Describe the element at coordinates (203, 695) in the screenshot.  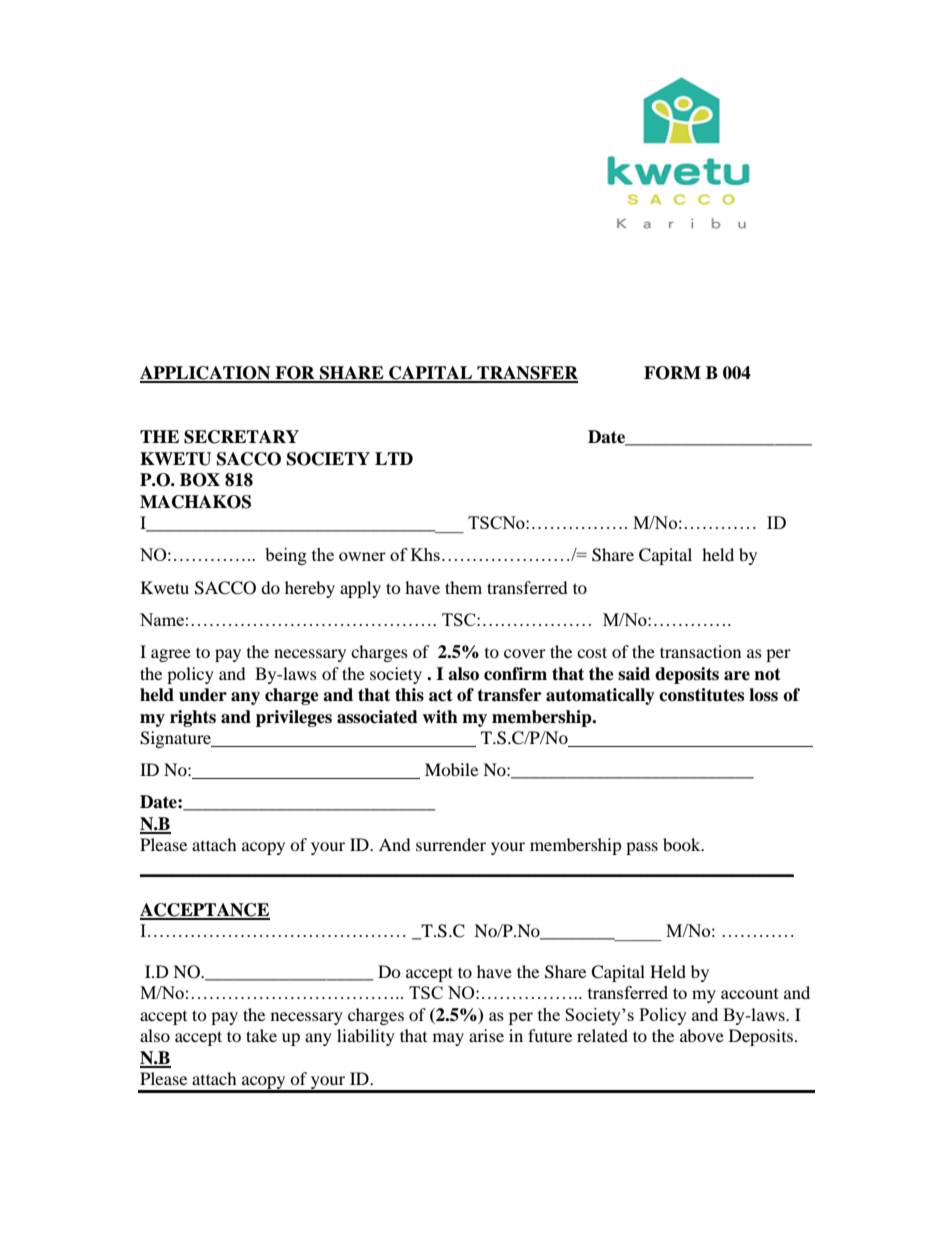
I see `under` at that location.
